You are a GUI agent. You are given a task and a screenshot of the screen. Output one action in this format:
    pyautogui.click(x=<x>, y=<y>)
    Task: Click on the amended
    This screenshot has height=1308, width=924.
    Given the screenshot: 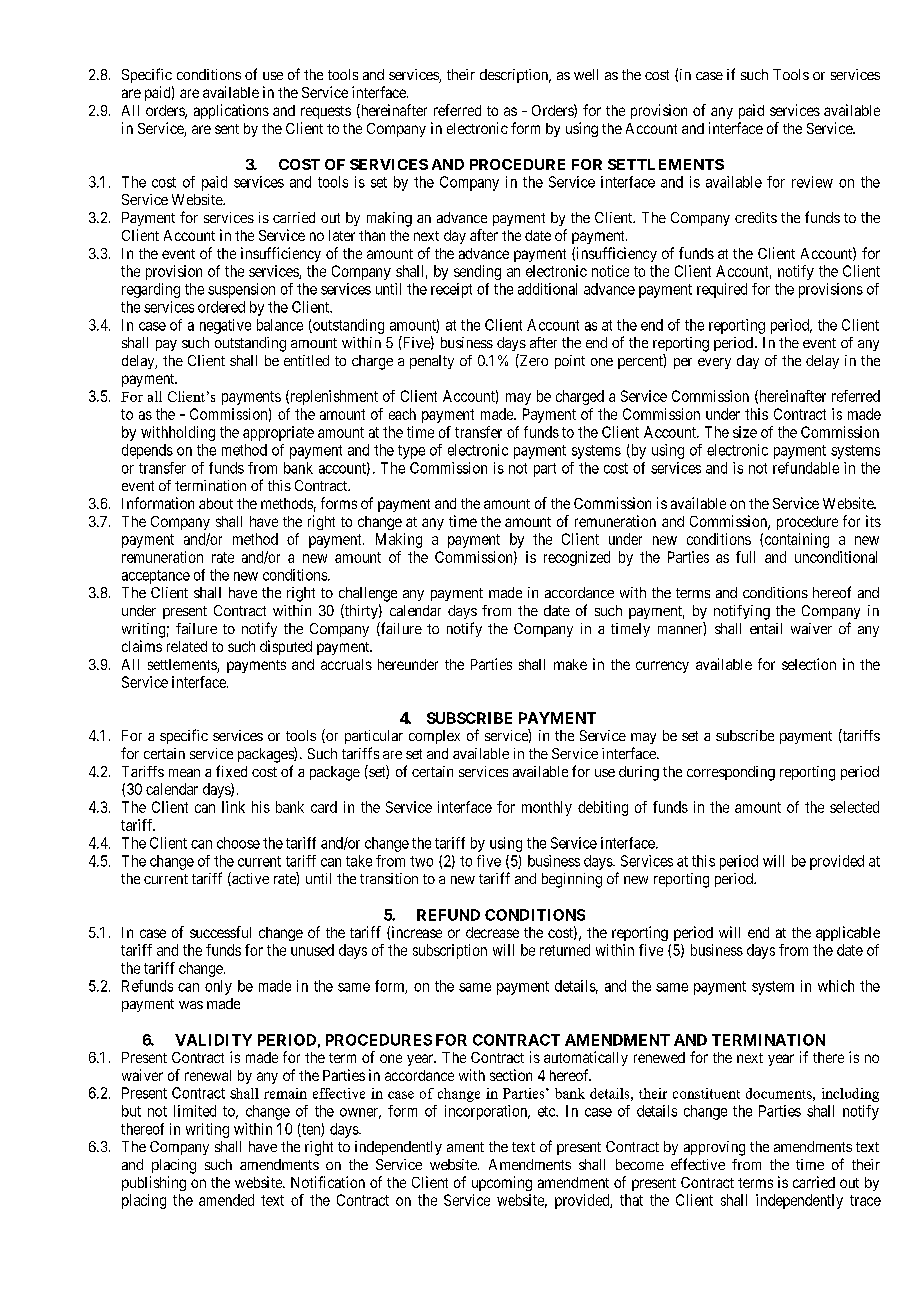 What is the action you would take?
    pyautogui.click(x=226, y=1200)
